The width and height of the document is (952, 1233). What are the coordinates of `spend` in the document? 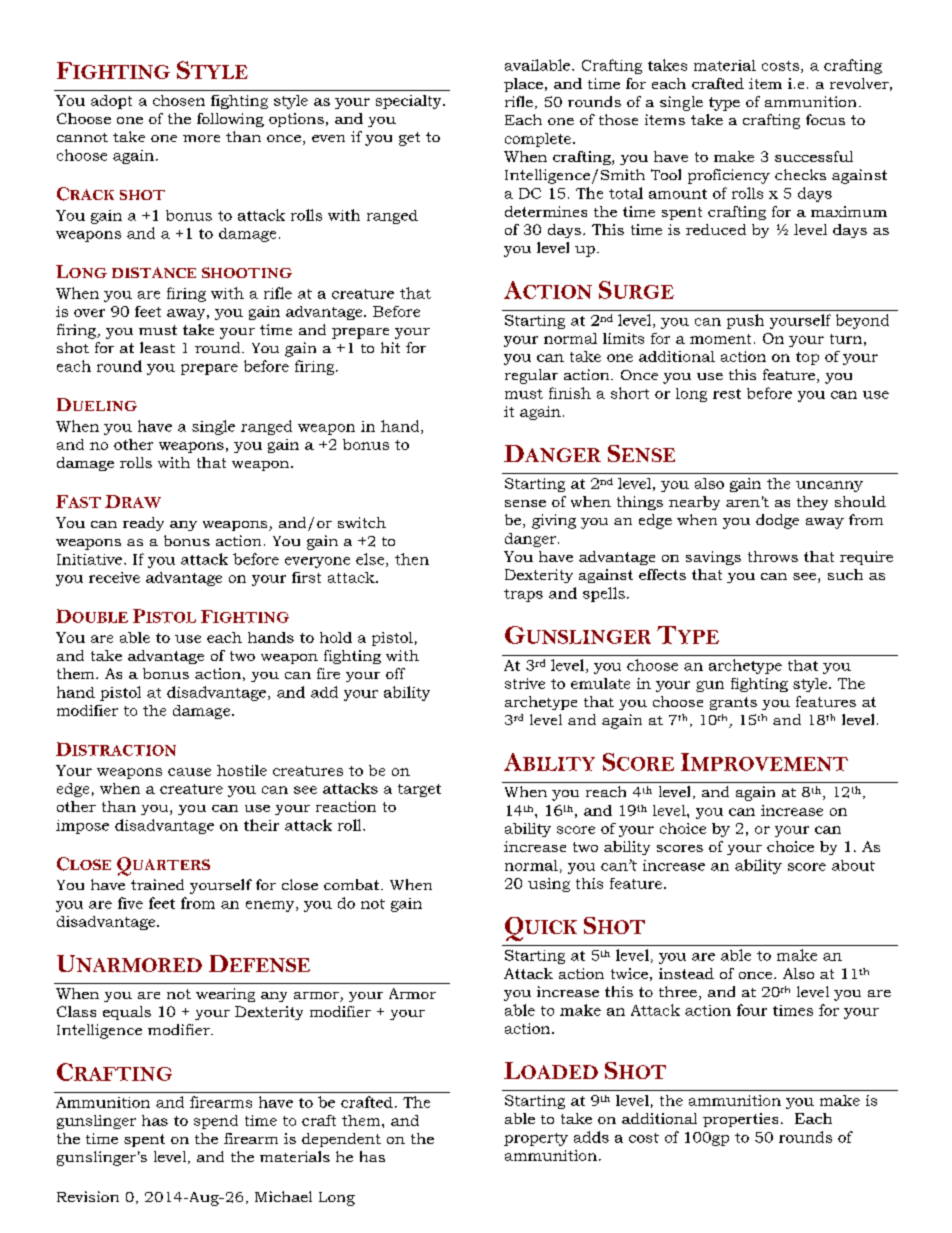 It's located at (216, 1122).
